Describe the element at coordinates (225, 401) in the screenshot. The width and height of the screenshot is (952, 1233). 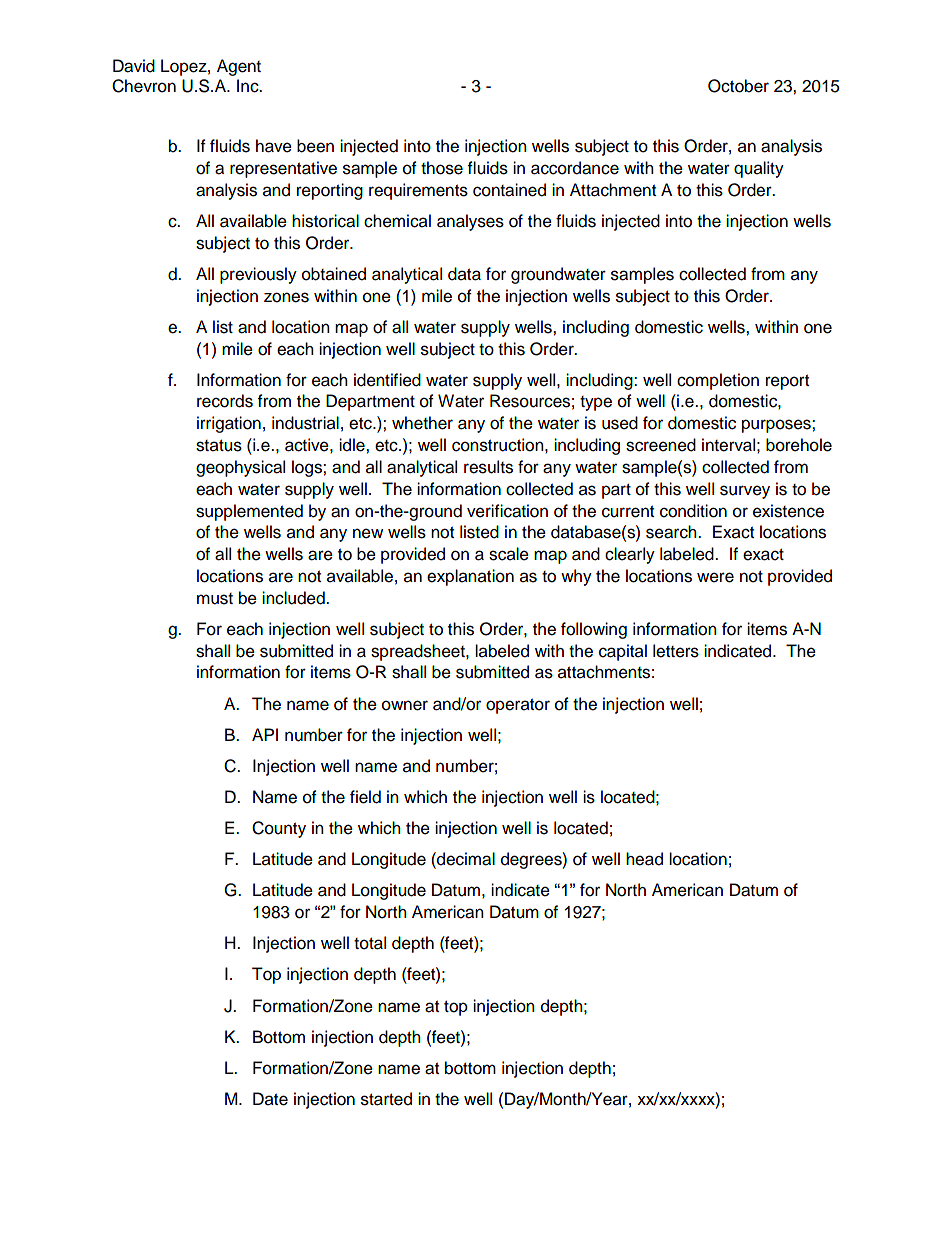
I see `records` at that location.
